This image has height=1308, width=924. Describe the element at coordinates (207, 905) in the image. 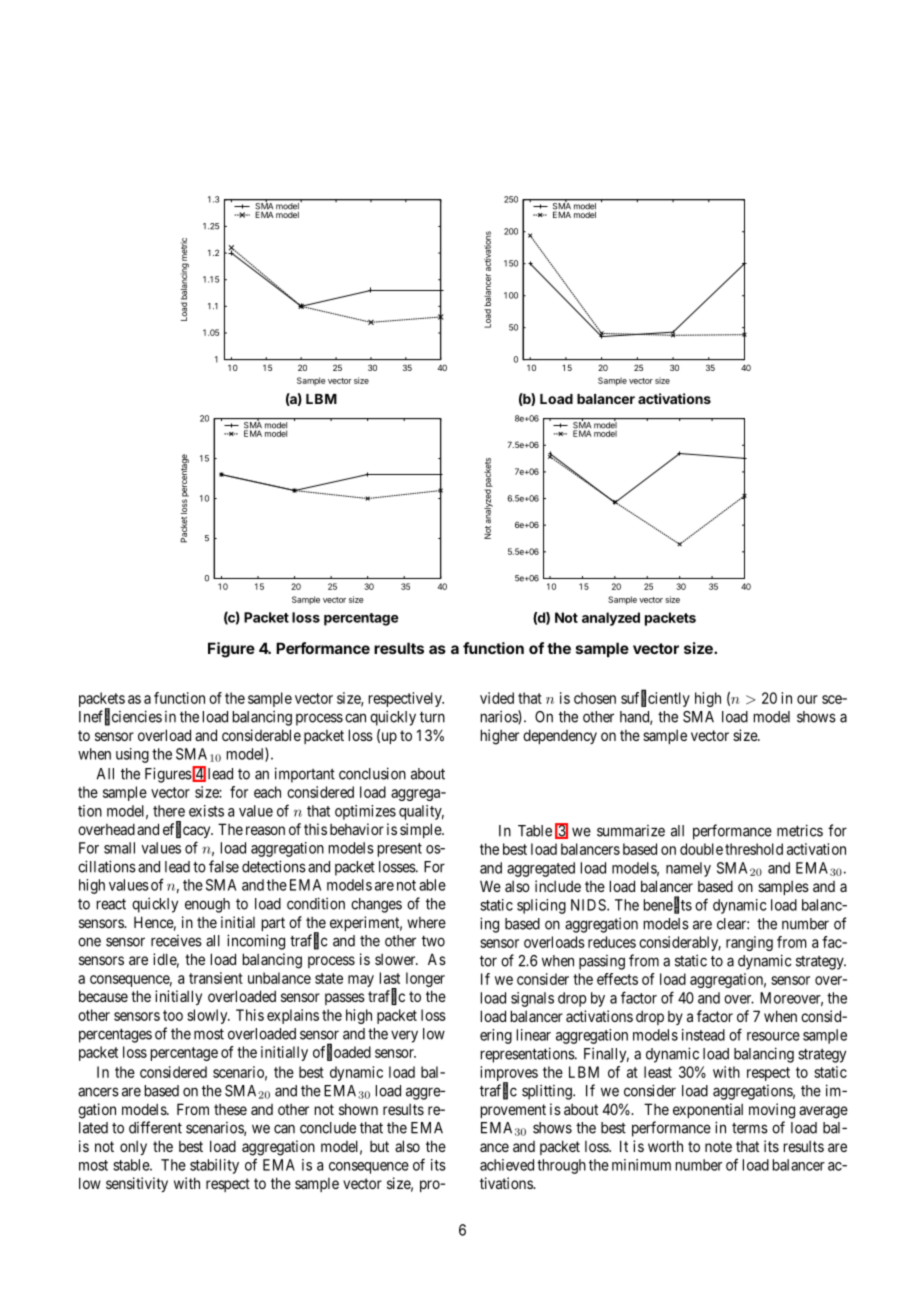

I see `enough` at that location.
